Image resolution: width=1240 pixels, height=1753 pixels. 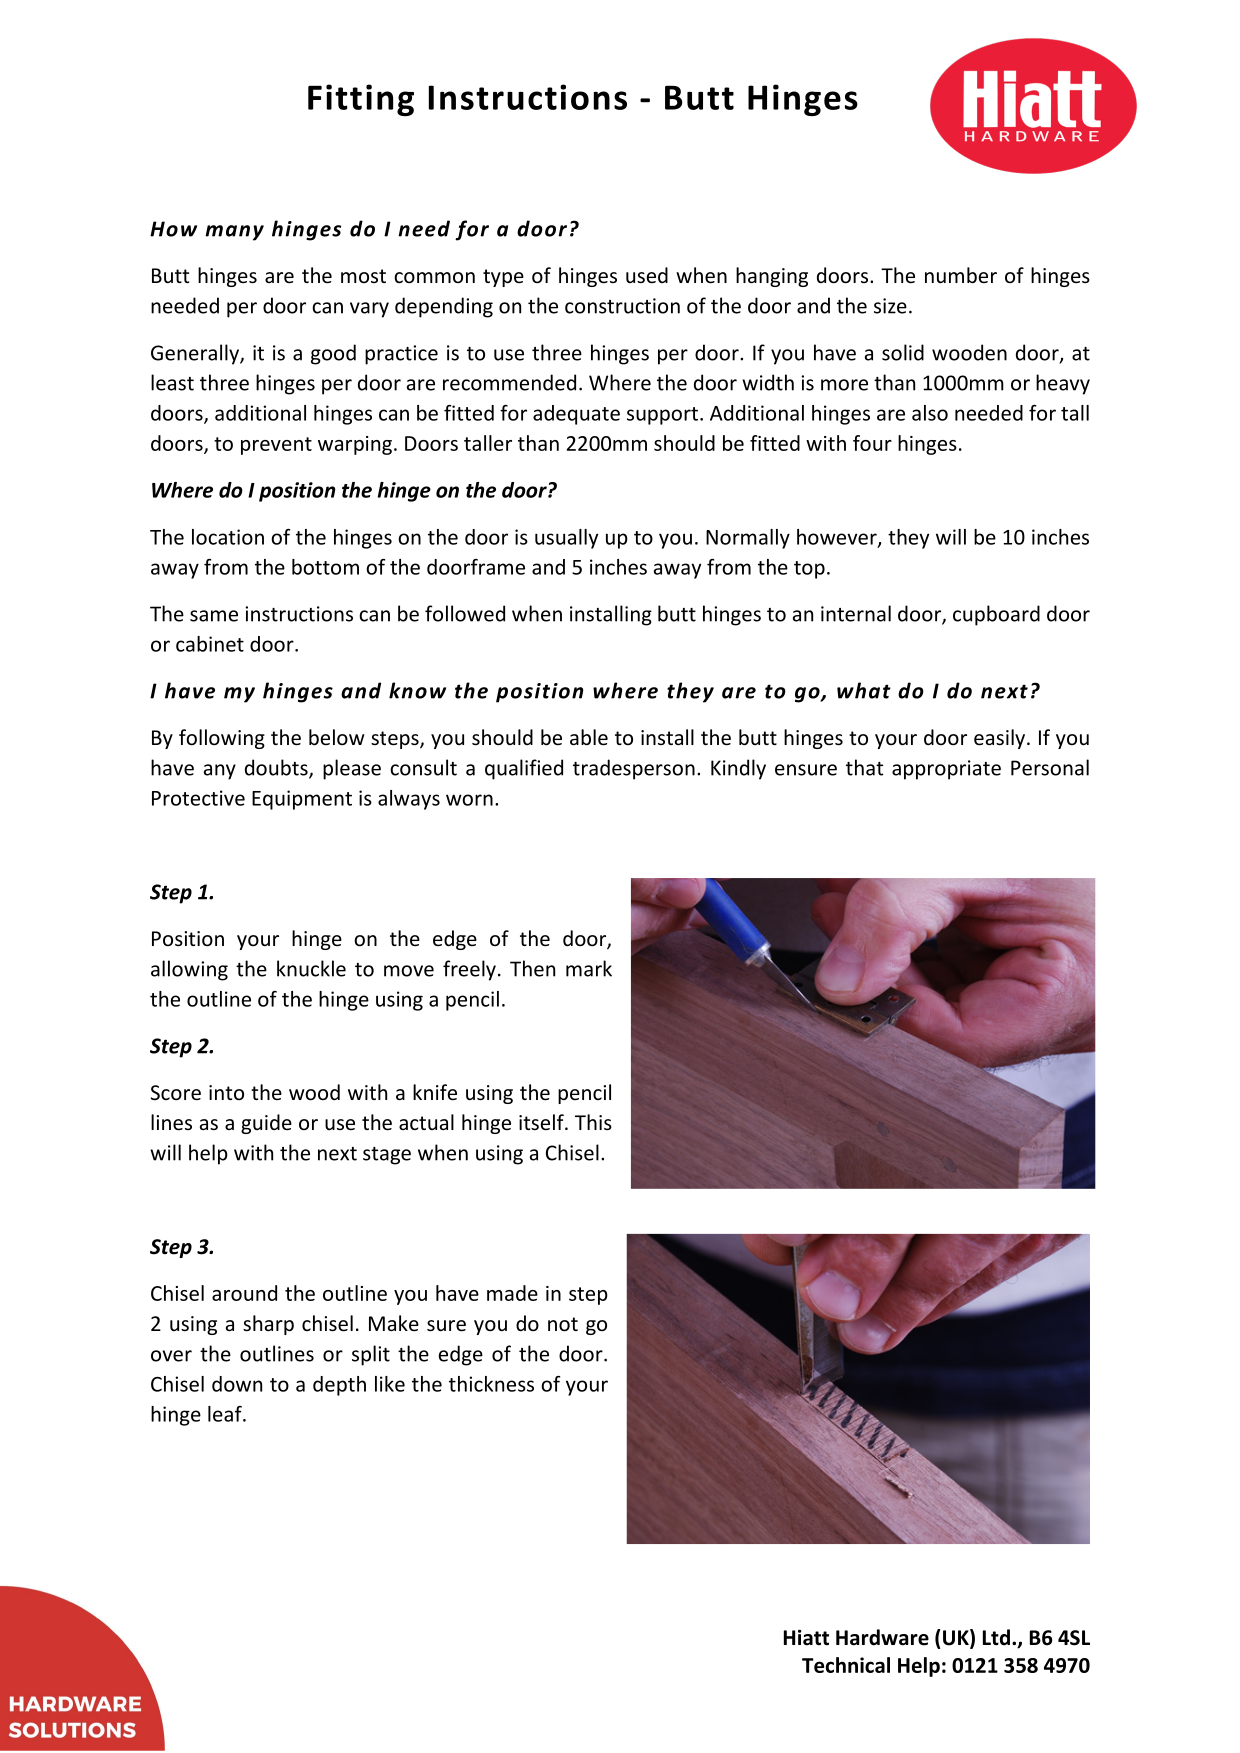 I want to click on number, so click(x=961, y=275).
